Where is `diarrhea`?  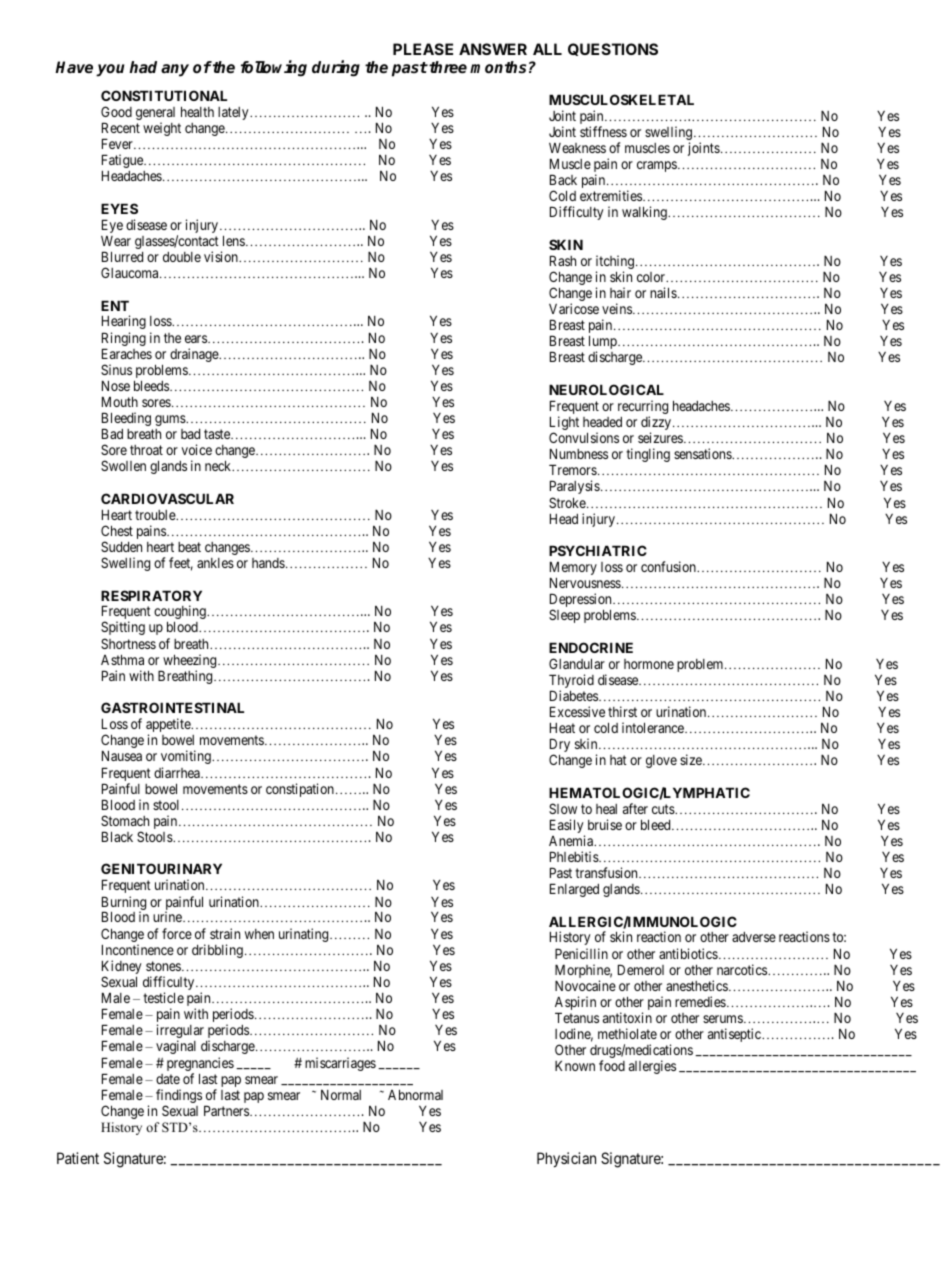 diarrhea is located at coordinates (178, 772).
